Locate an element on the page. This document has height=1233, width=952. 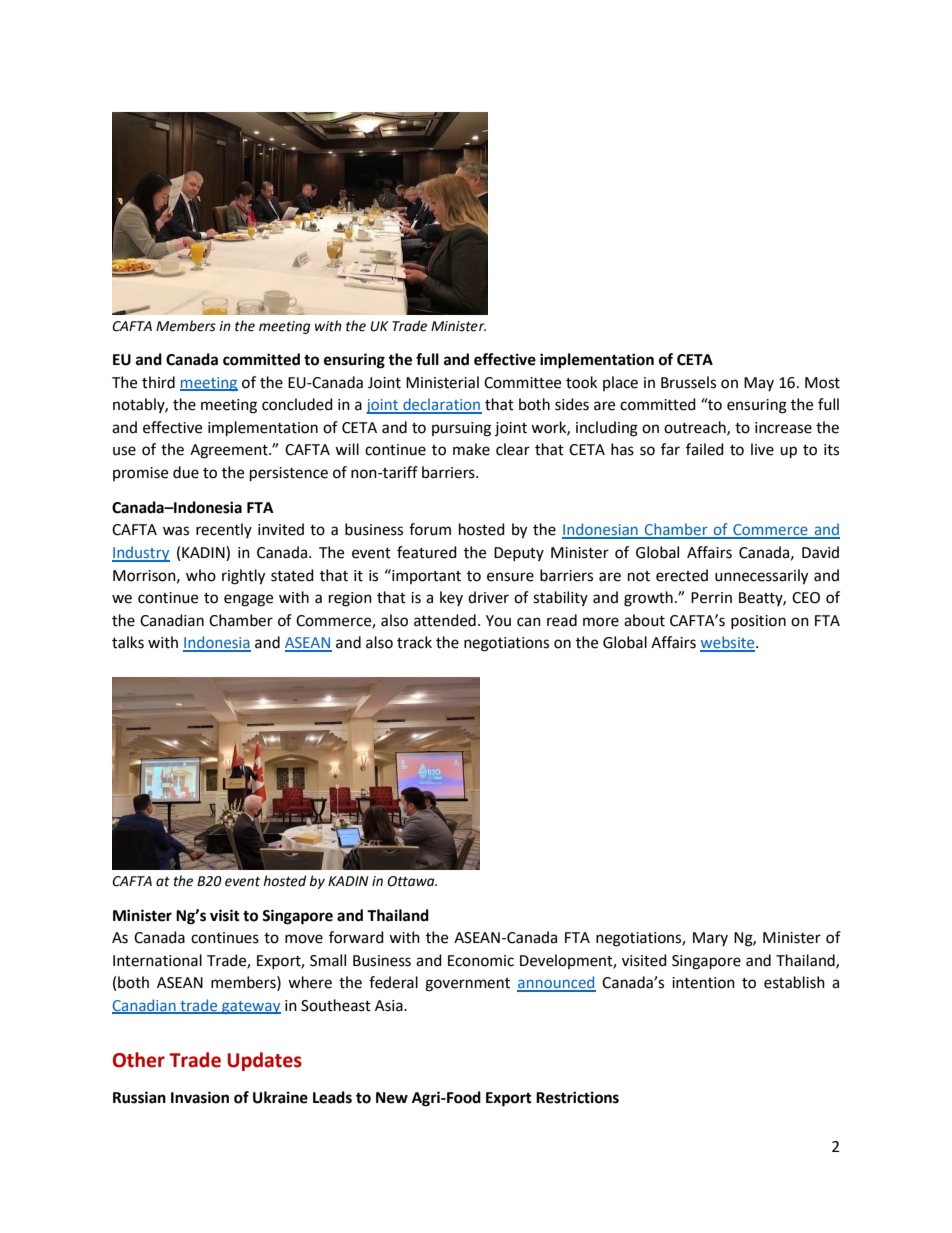
unnecessarily is located at coordinates (761, 577).
